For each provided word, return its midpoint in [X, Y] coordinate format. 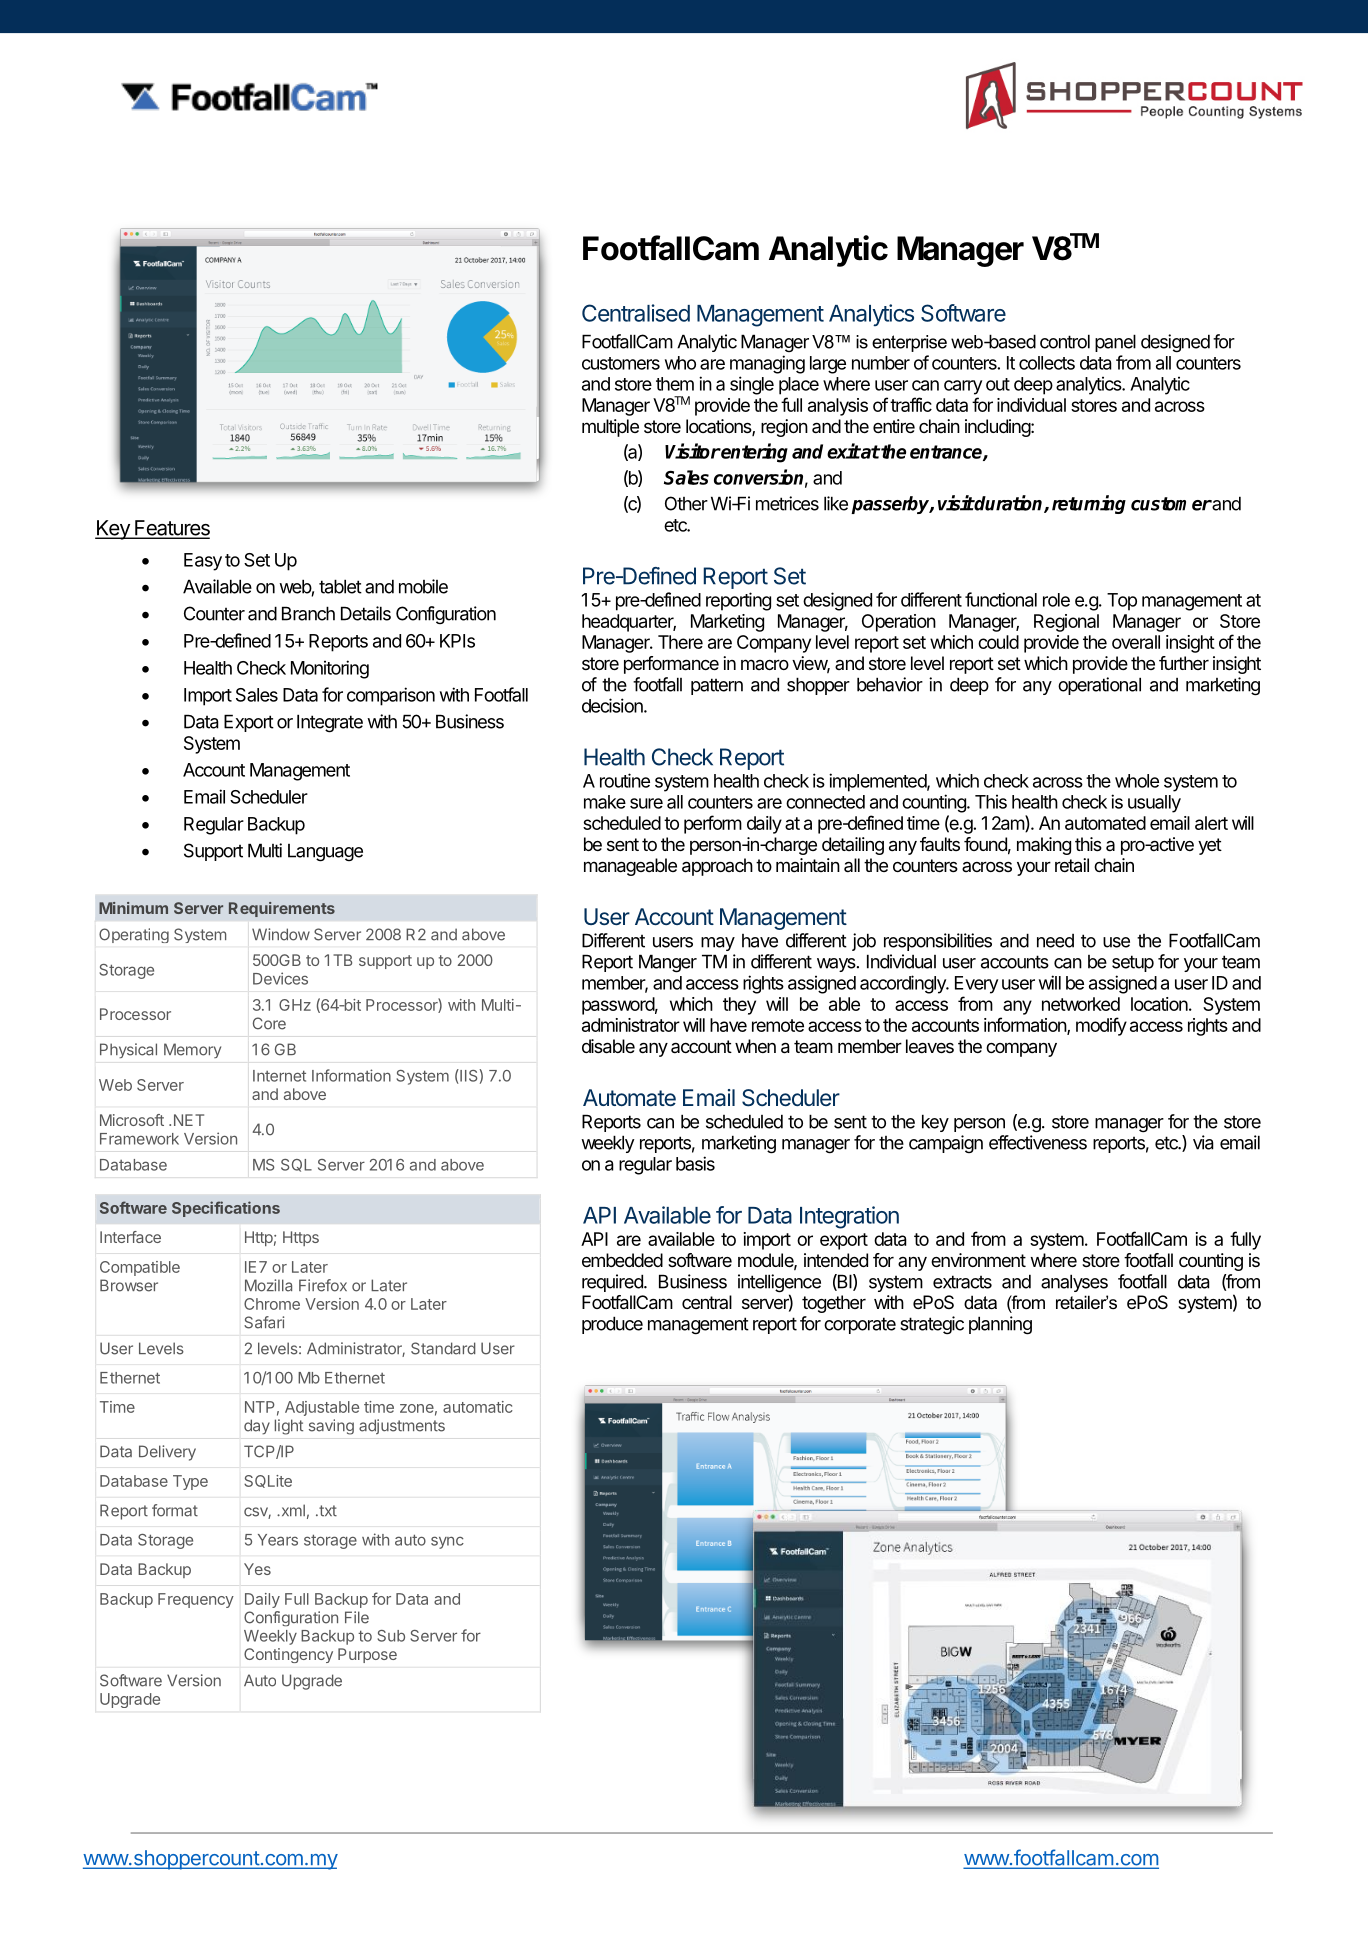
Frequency [196, 1600]
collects [1047, 363]
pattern [717, 686]
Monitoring [330, 669]
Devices [280, 978]
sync [447, 1542]
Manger [668, 963]
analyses [1074, 1283]
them [675, 384]
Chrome [272, 1304]
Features [171, 529]
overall [1136, 642]
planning [1000, 1325]
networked [1081, 1004]
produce [612, 1325]
